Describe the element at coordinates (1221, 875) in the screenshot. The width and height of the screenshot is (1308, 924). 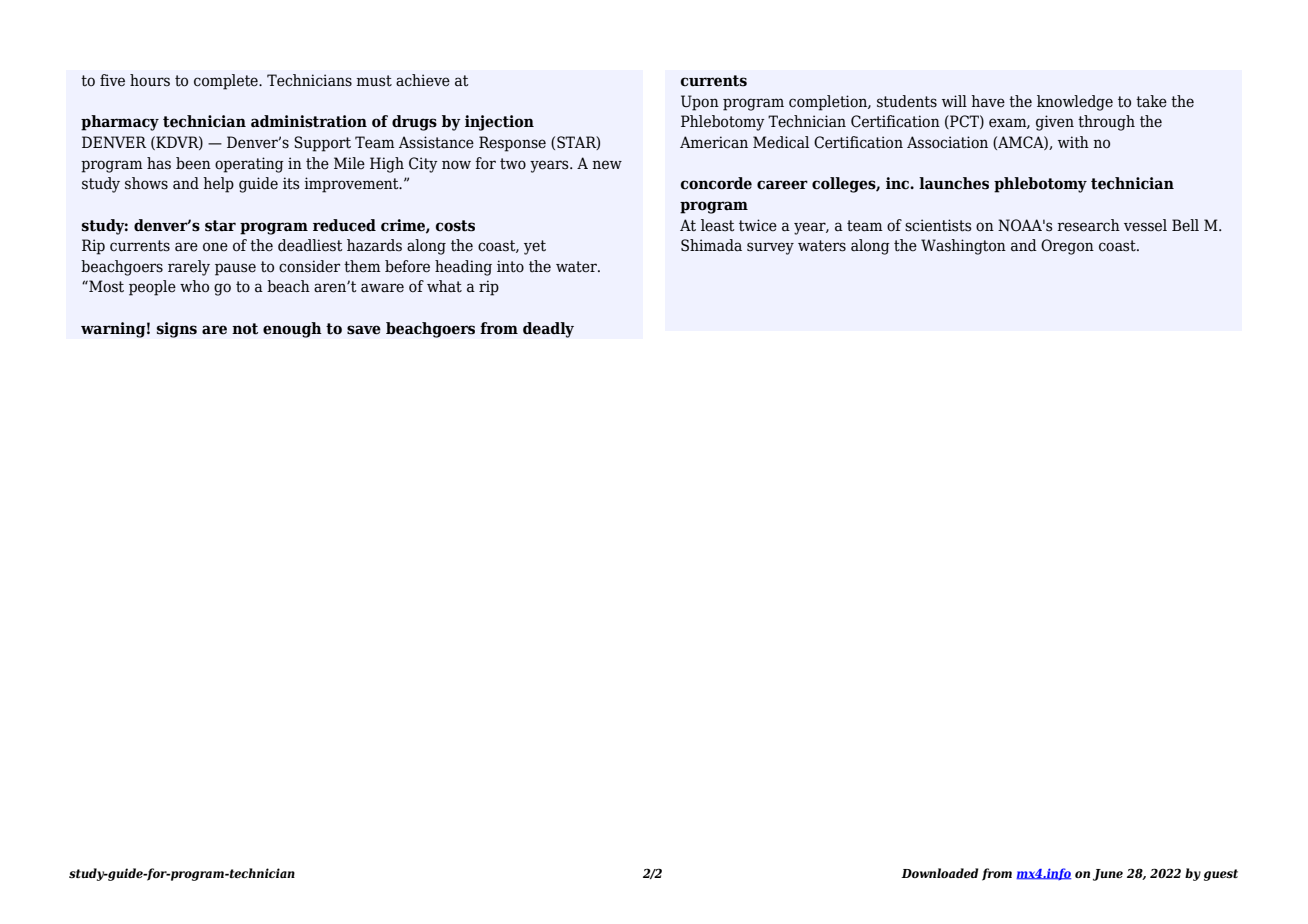
I see `guest` at that location.
